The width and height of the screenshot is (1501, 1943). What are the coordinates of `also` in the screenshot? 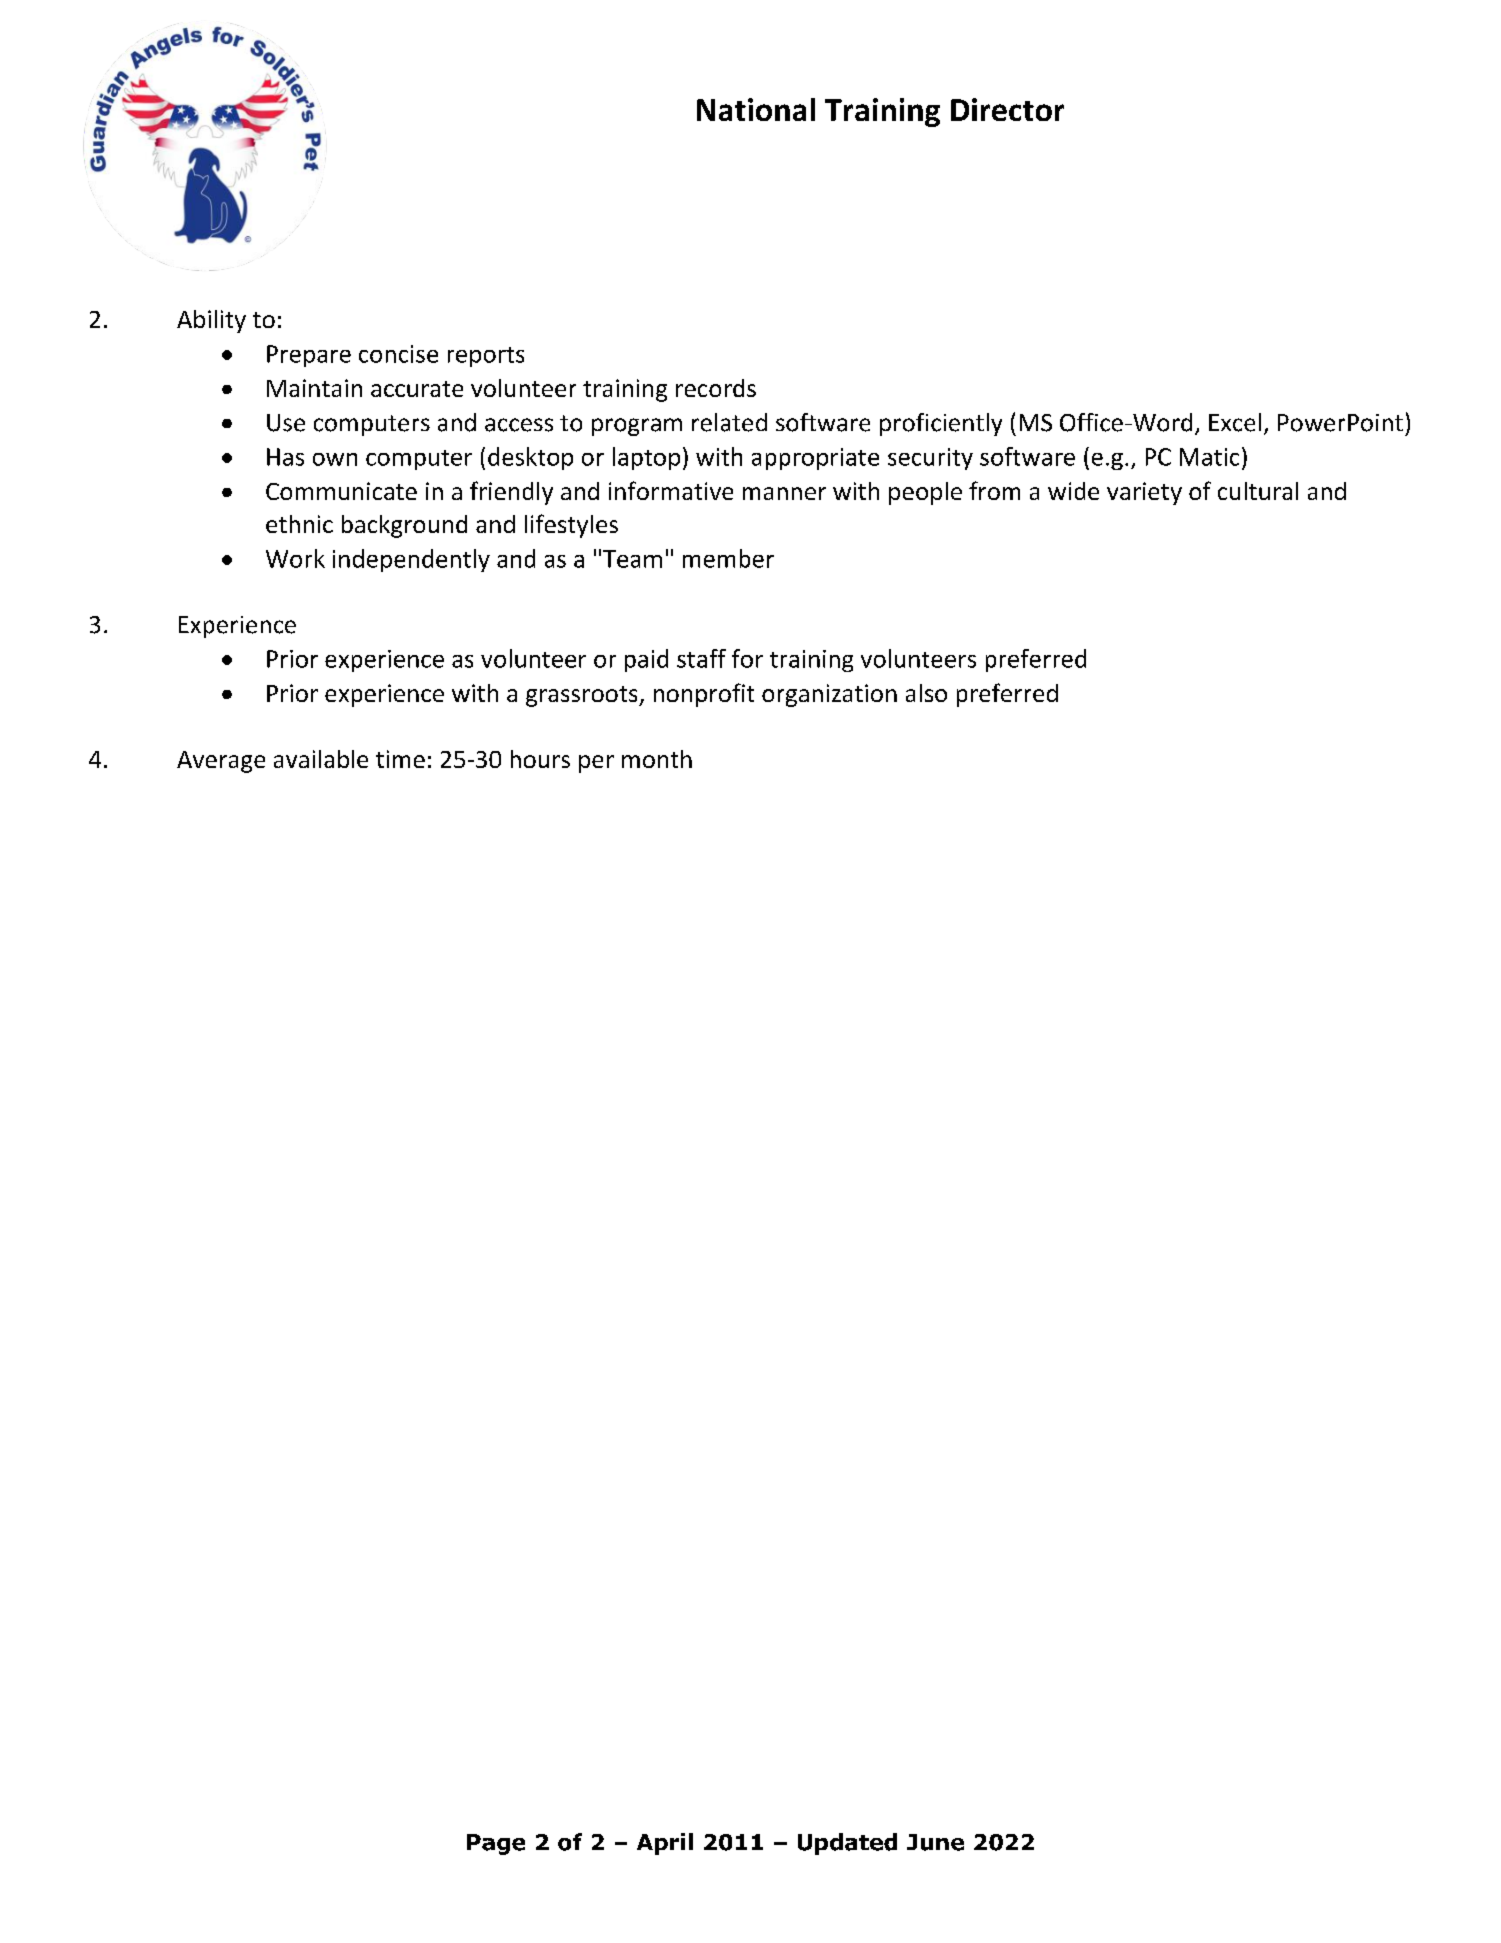 It's located at (926, 693).
